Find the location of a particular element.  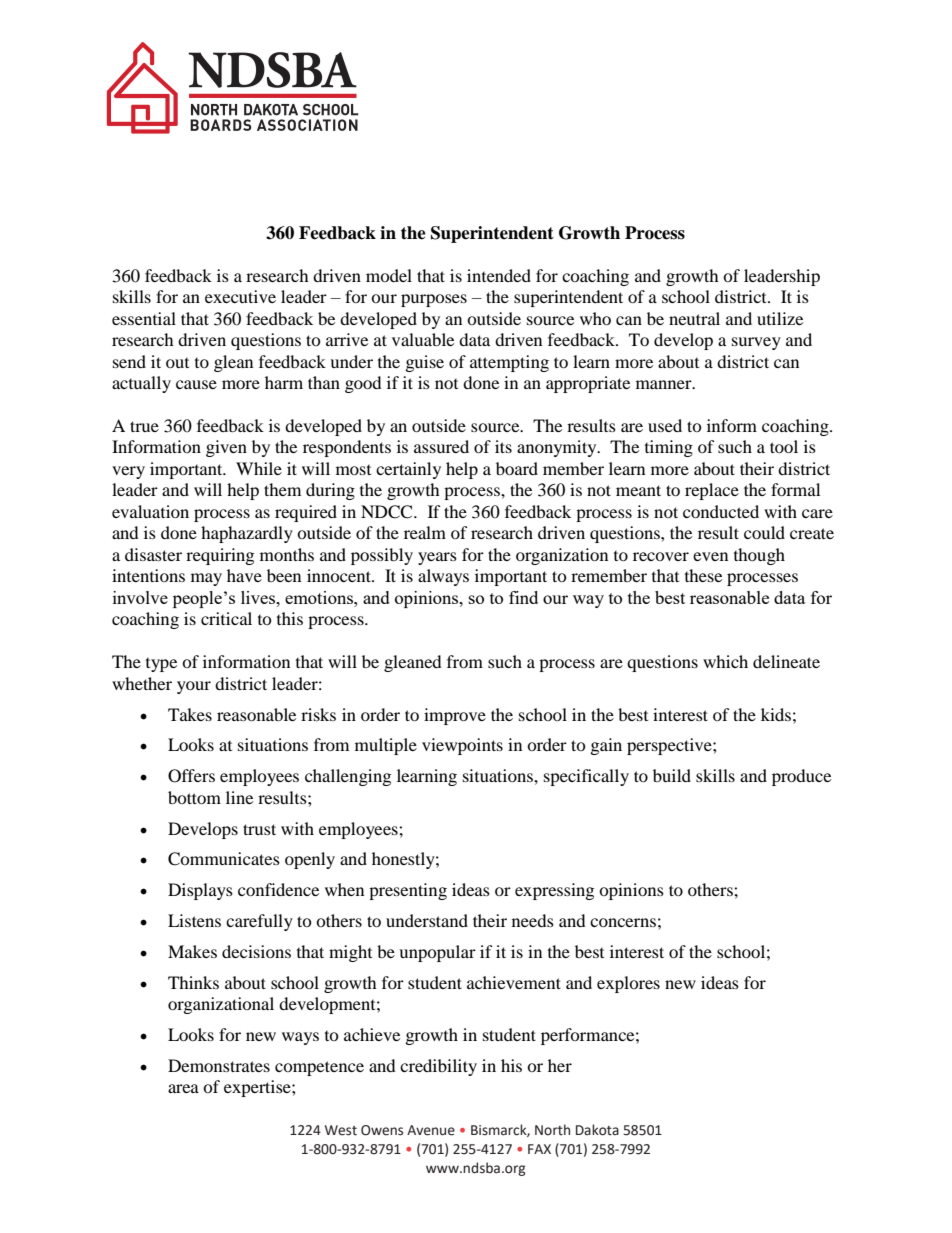

purposes is located at coordinates (434, 300).
